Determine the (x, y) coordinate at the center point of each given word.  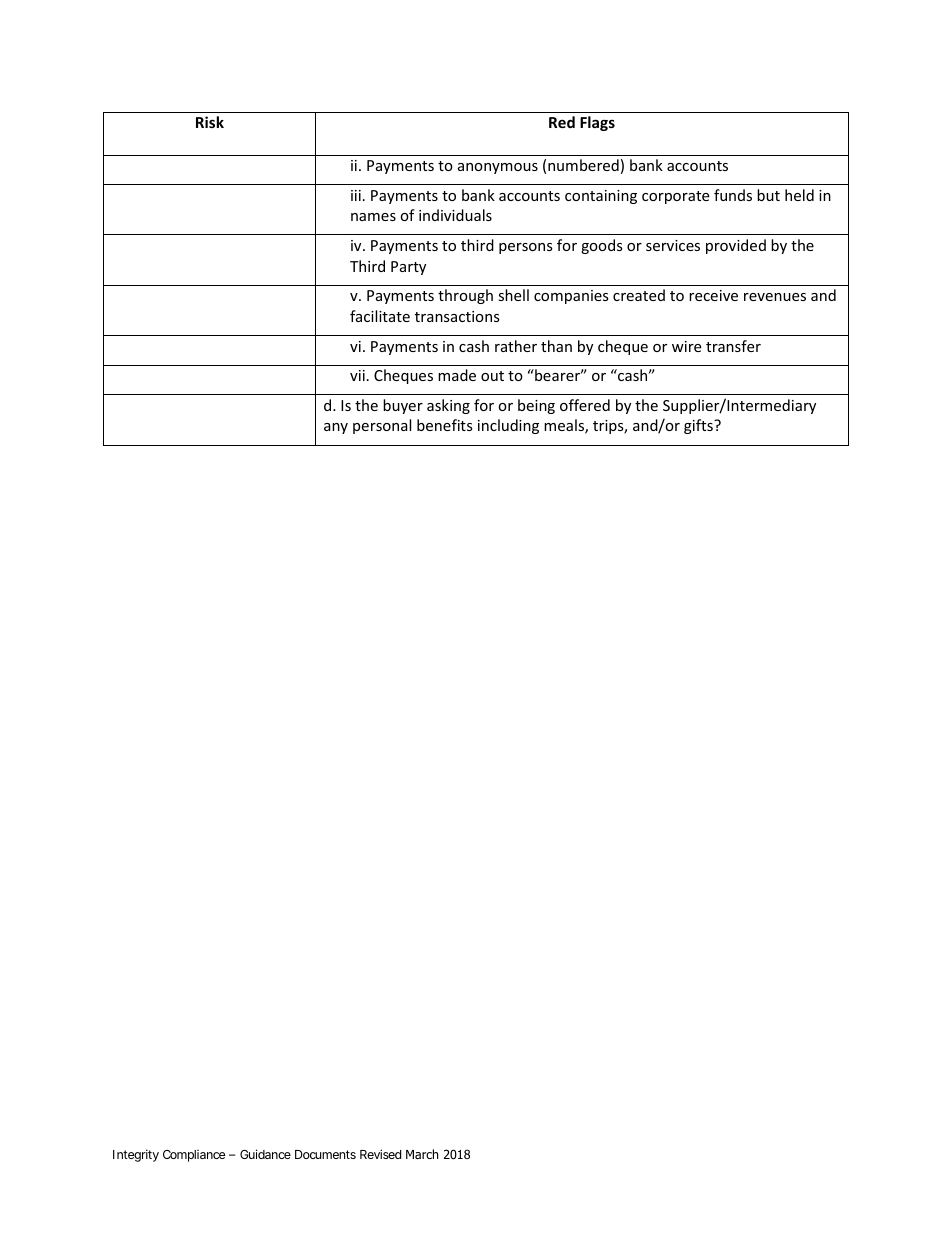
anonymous (498, 168)
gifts (699, 426)
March (422, 1154)
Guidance (265, 1154)
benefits (445, 425)
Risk (210, 122)
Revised (380, 1154)
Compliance (194, 1156)
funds (733, 195)
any (336, 428)
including (508, 426)
